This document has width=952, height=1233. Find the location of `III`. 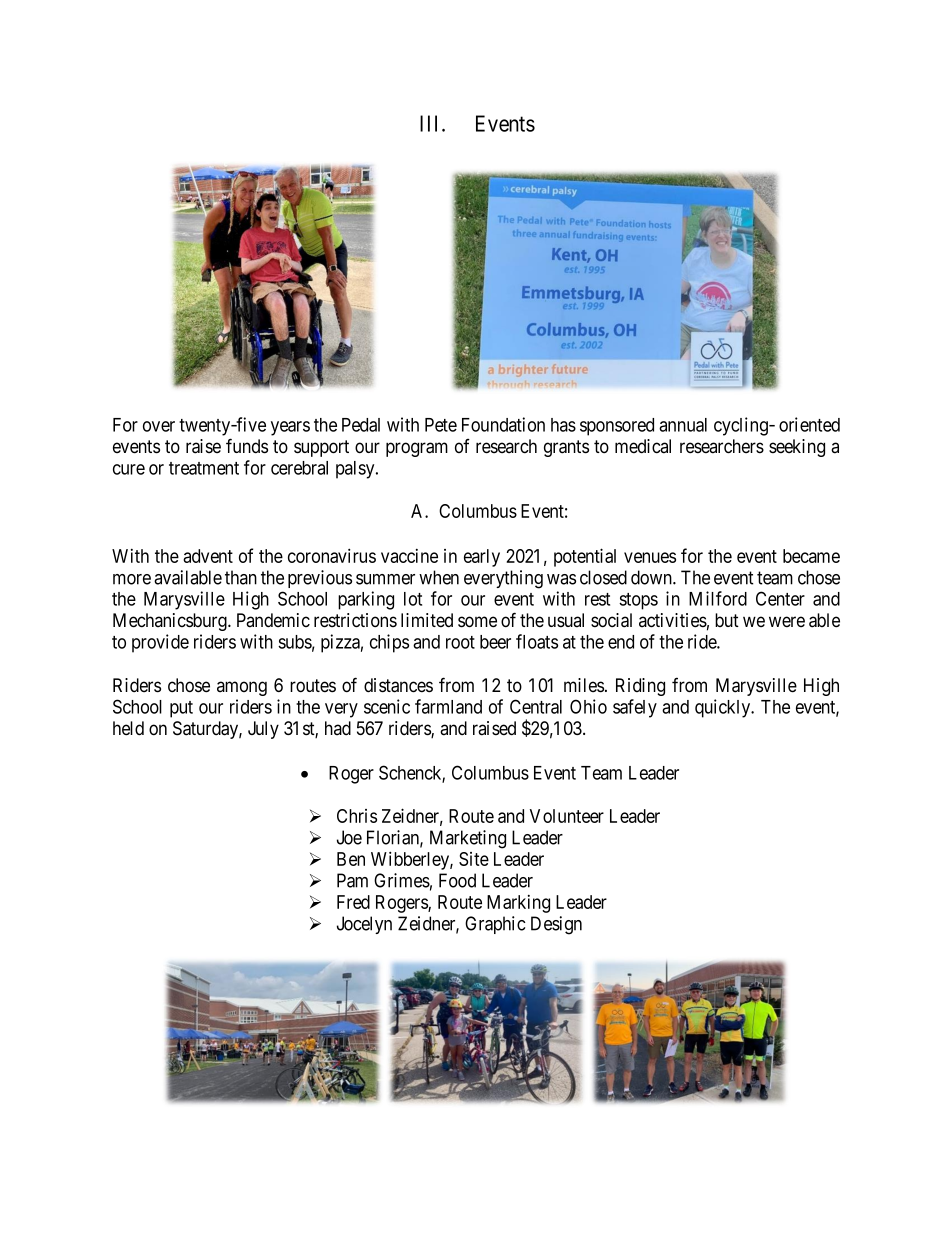

III is located at coordinates (431, 123).
